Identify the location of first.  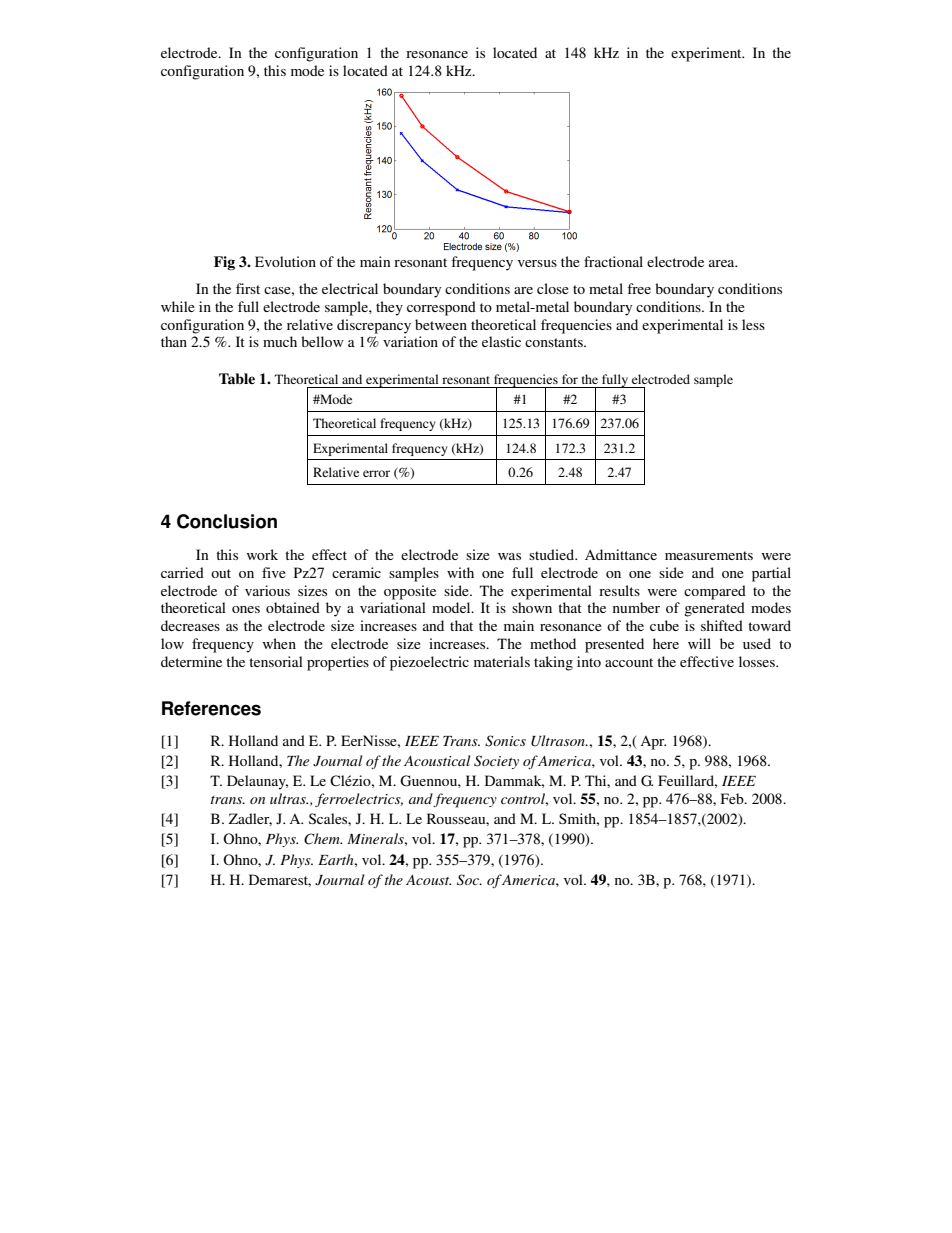
(248, 288).
